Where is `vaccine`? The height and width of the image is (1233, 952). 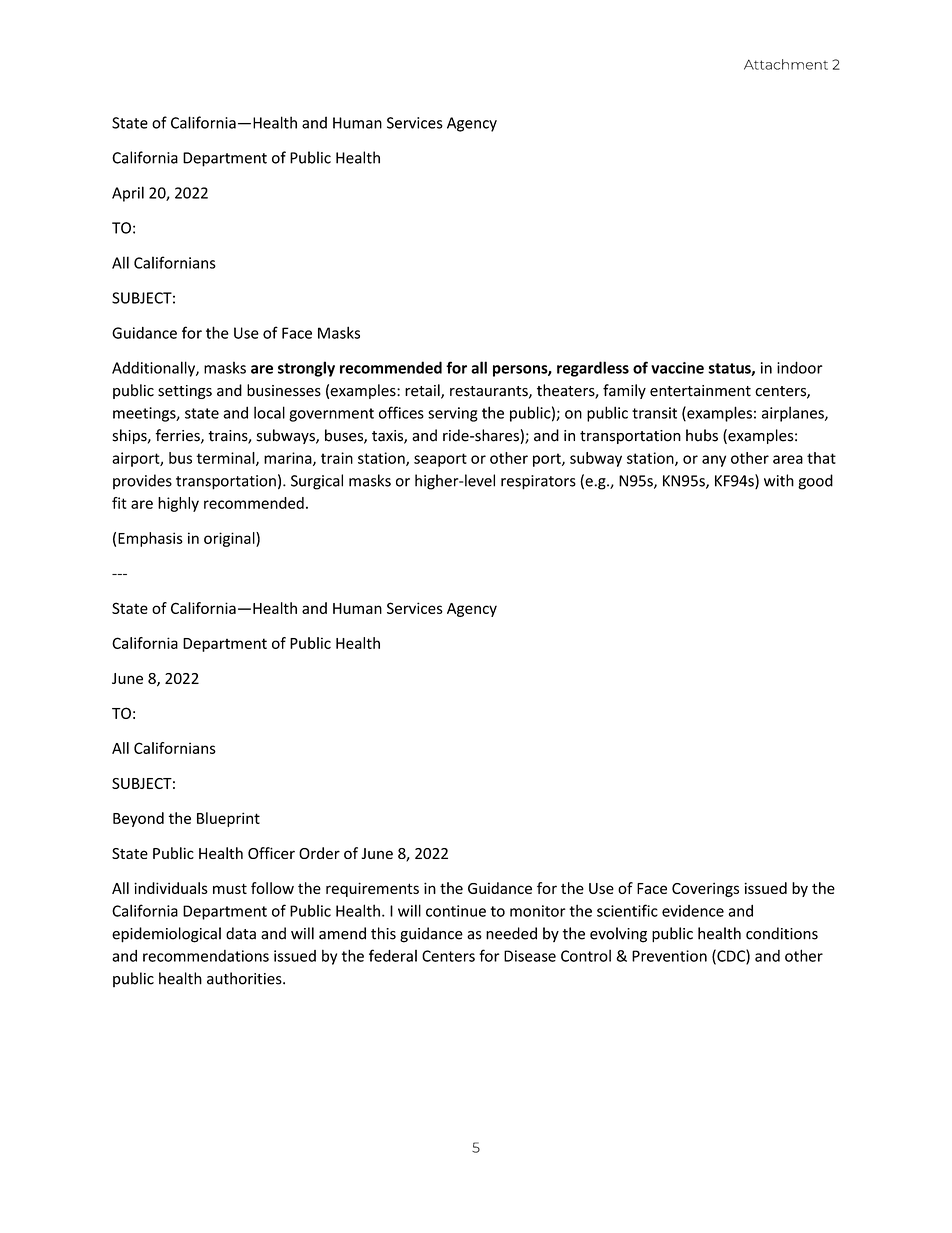 vaccine is located at coordinates (677, 368).
